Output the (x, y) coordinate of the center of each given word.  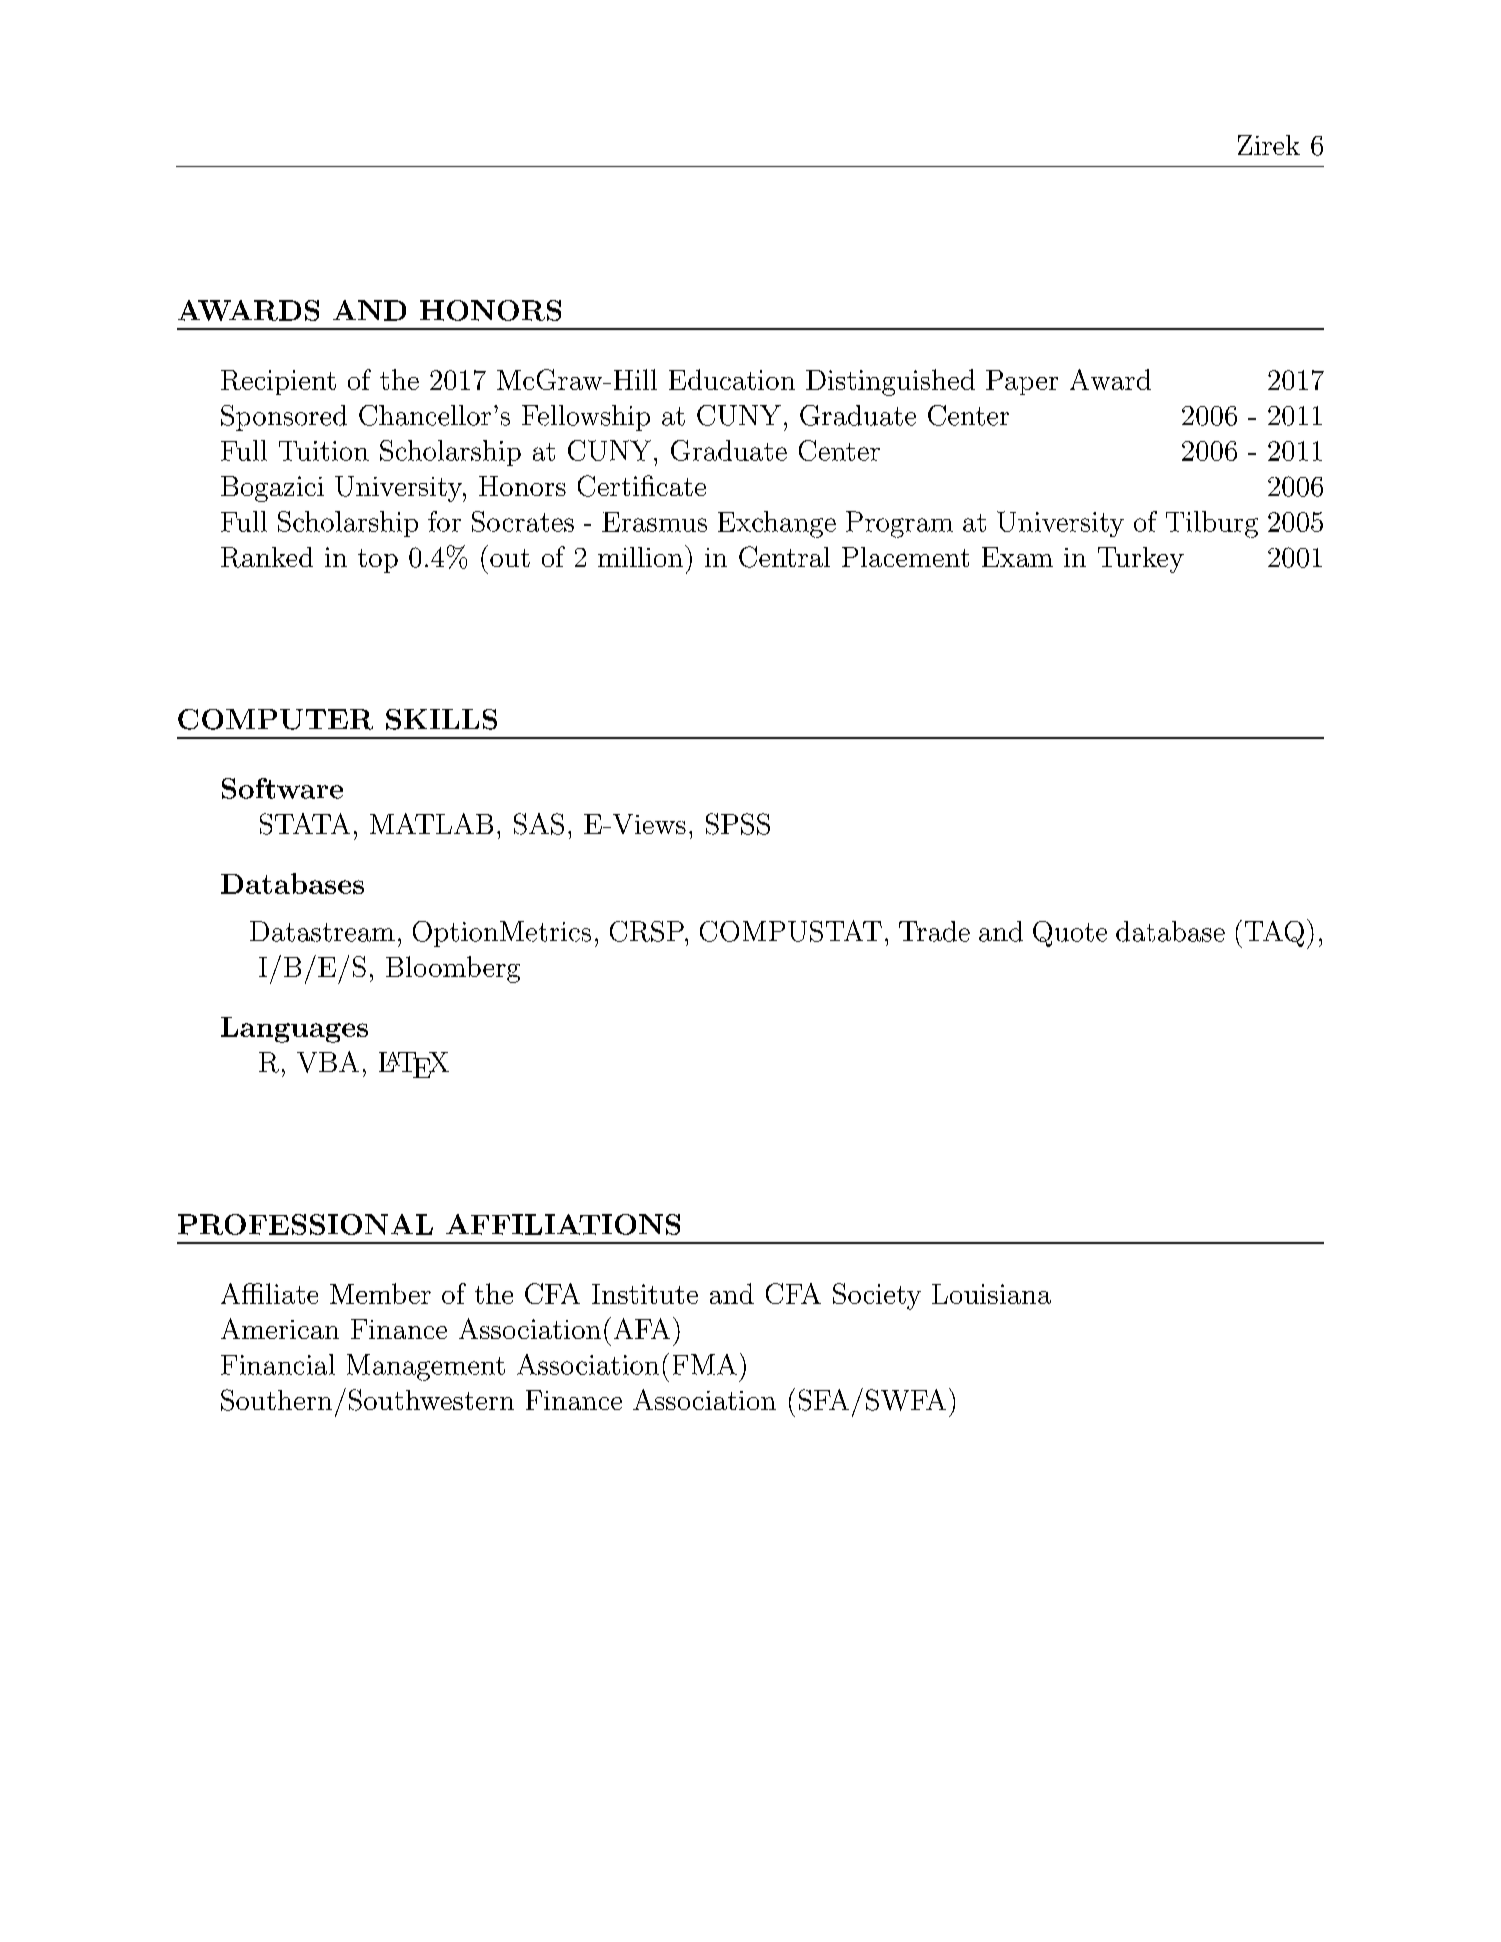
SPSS (738, 824)
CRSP (648, 931)
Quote (1070, 934)
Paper (1022, 382)
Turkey (1141, 560)
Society (877, 1296)
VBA (328, 1062)
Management (426, 1367)
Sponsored (284, 418)
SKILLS (441, 719)
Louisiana (991, 1294)
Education (732, 379)
